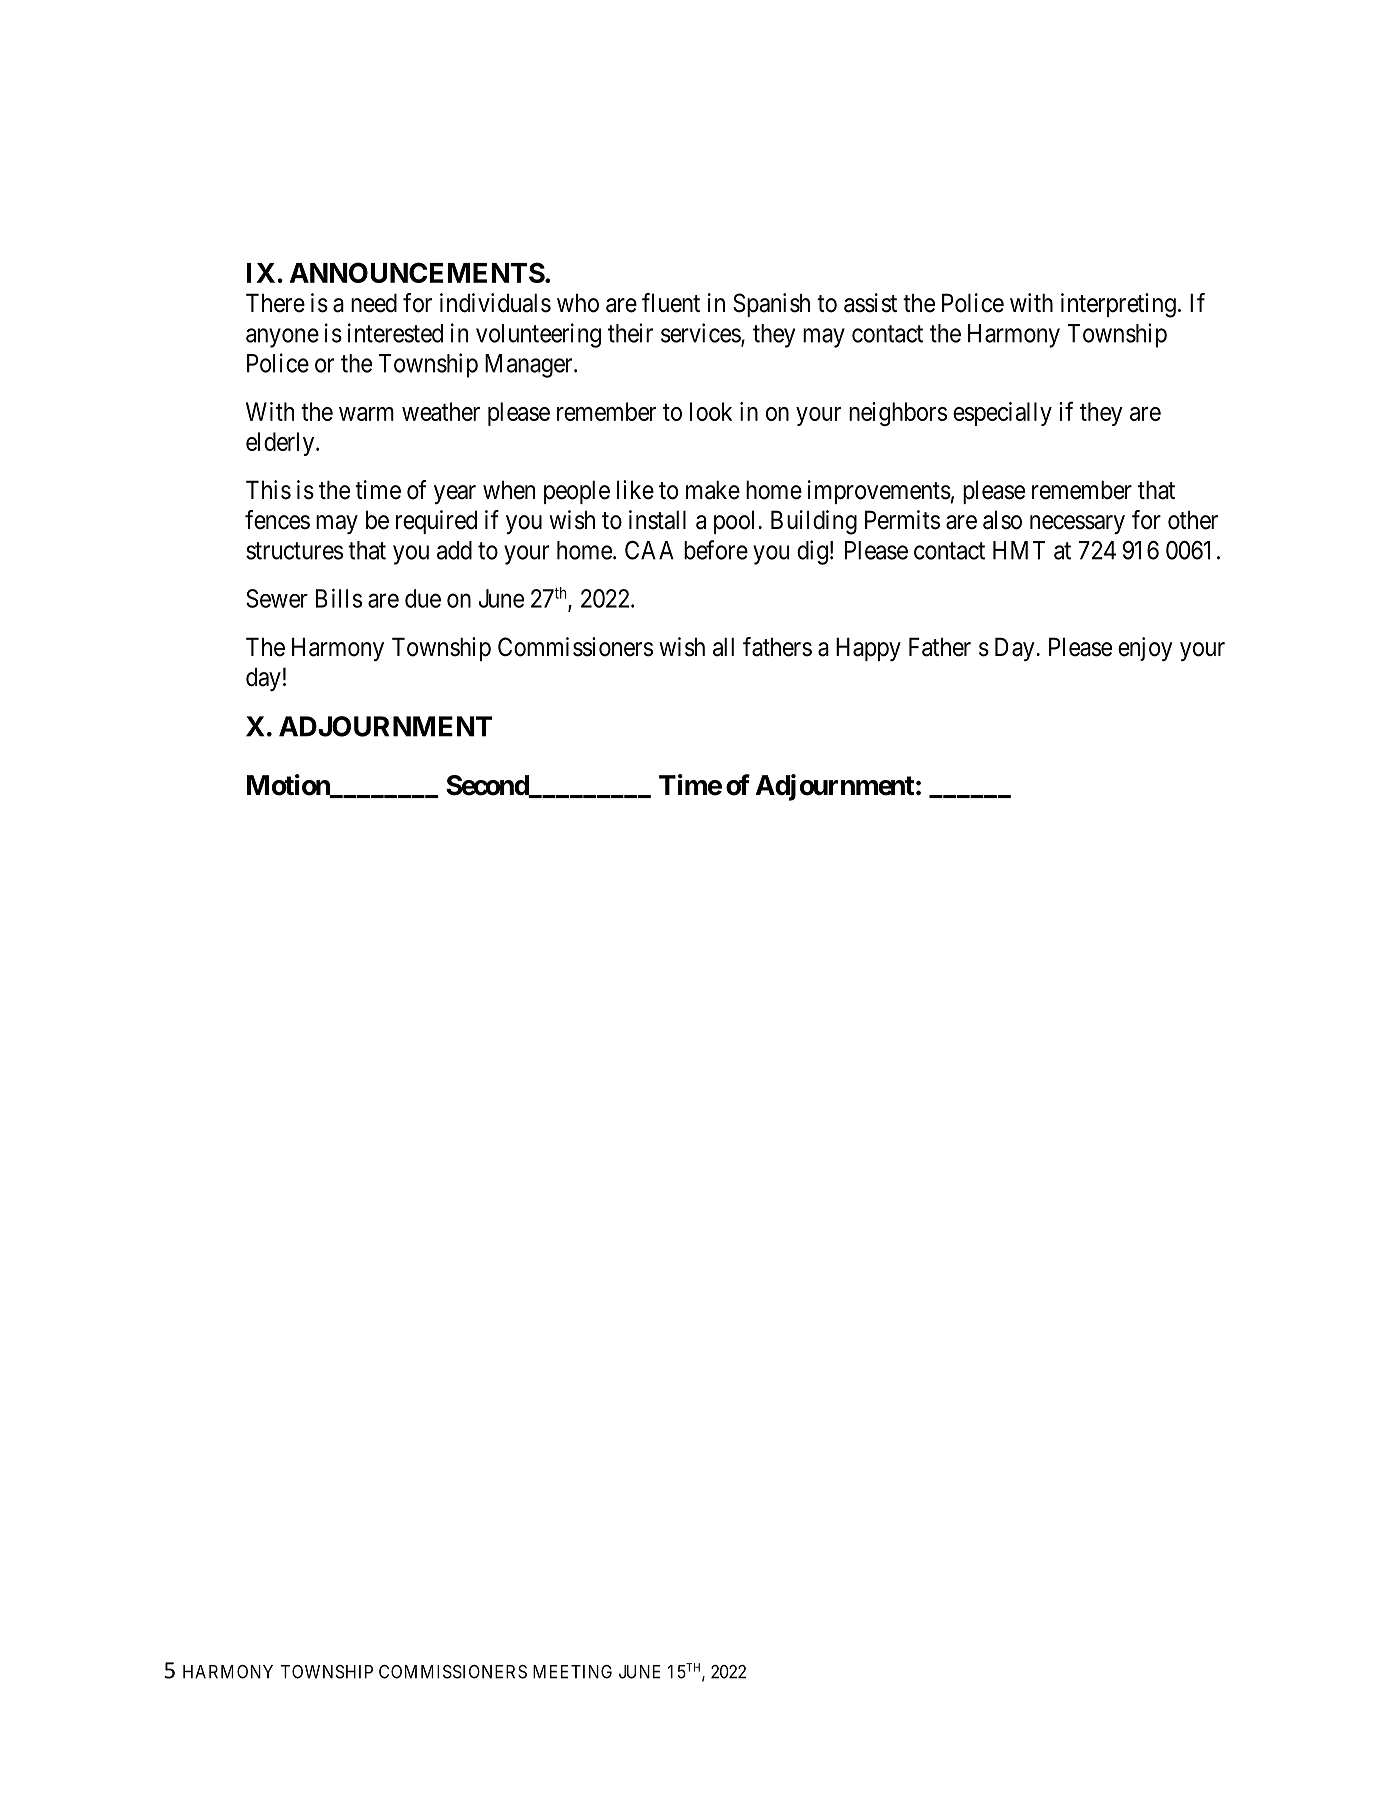 The height and width of the image is (1797, 1389). What do you see at coordinates (1019, 550) in the image?
I see `HMT` at bounding box center [1019, 550].
